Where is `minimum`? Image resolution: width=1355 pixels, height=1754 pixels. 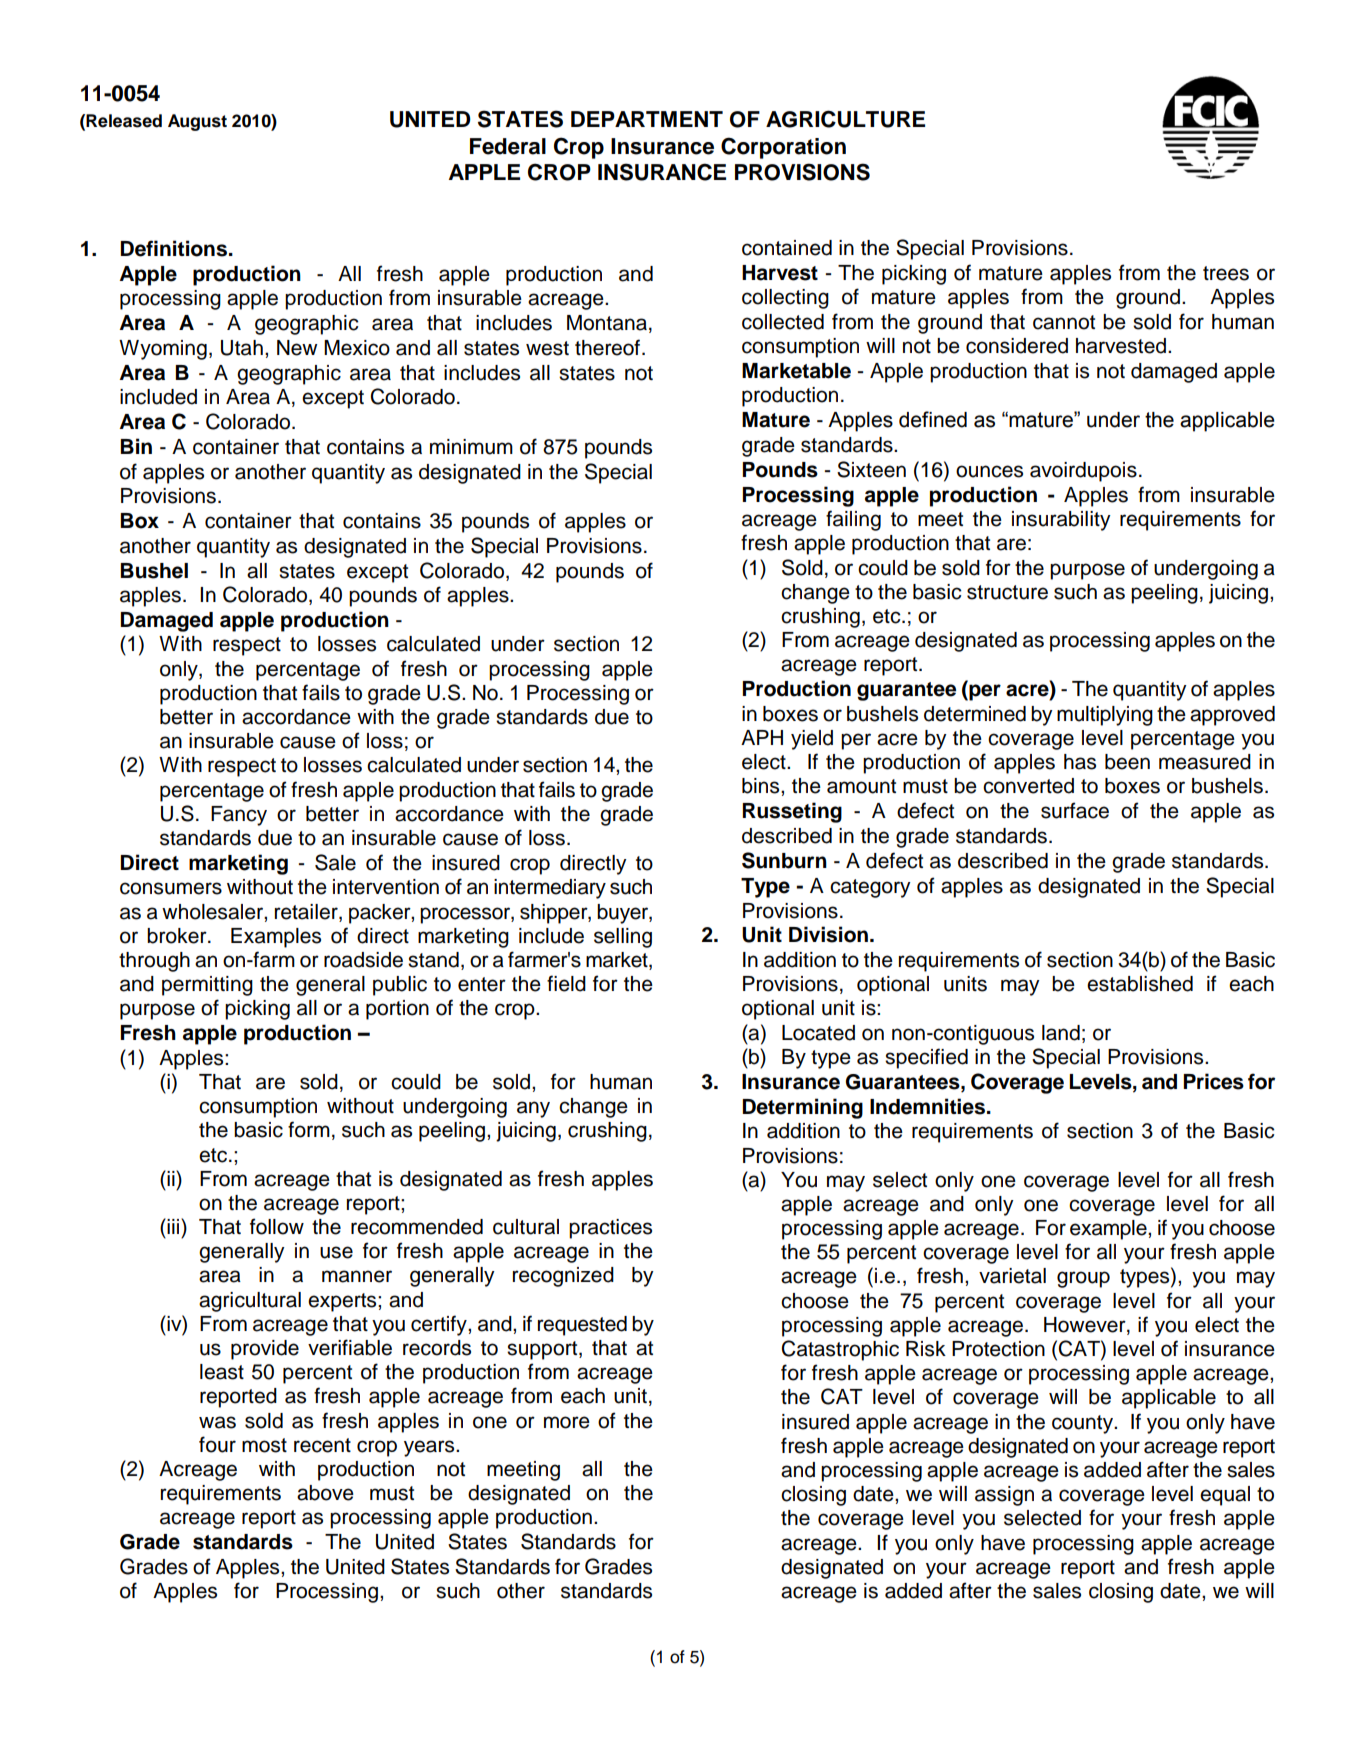 minimum is located at coordinates (471, 447).
